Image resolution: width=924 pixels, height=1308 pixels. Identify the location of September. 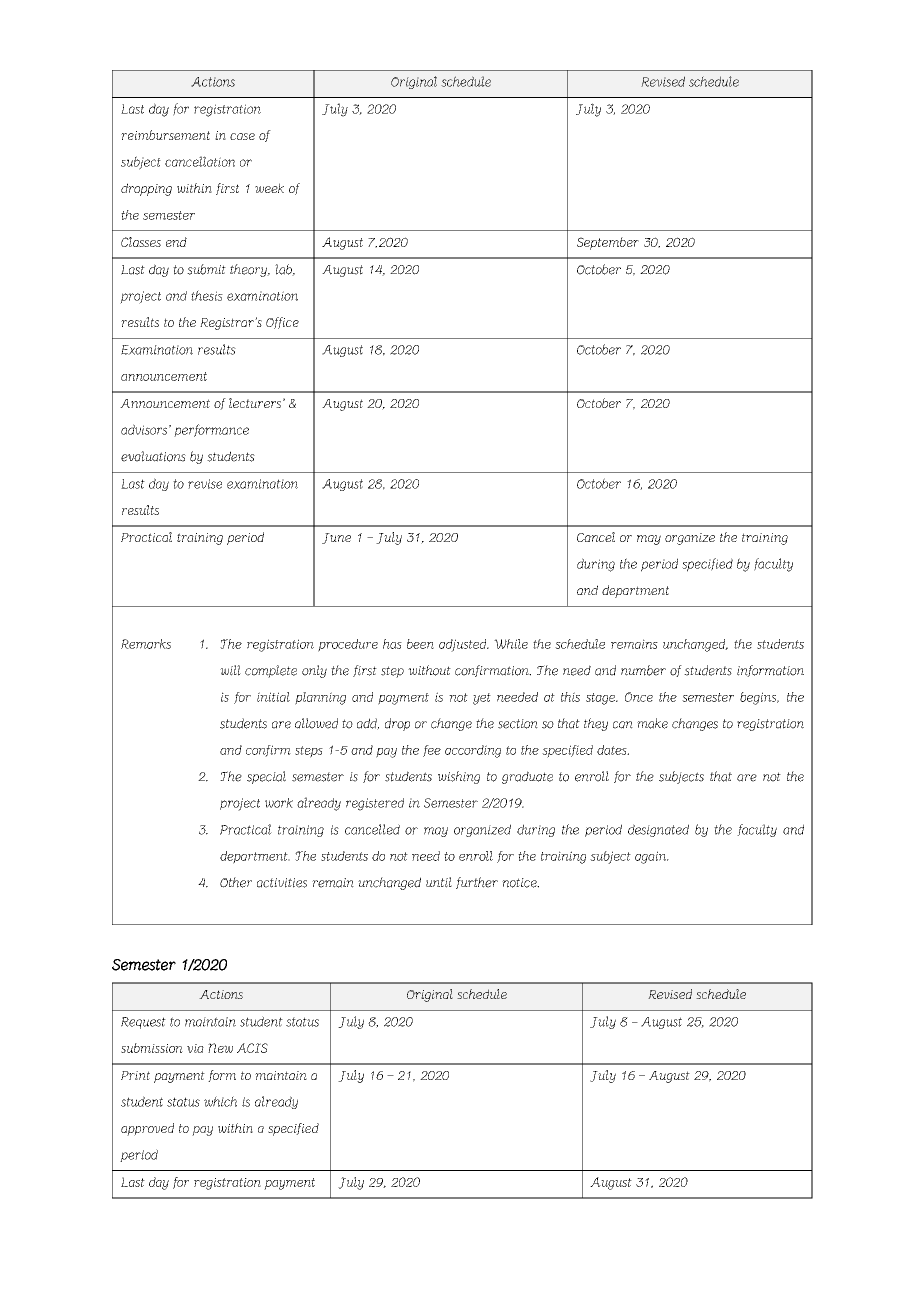
(608, 243).
